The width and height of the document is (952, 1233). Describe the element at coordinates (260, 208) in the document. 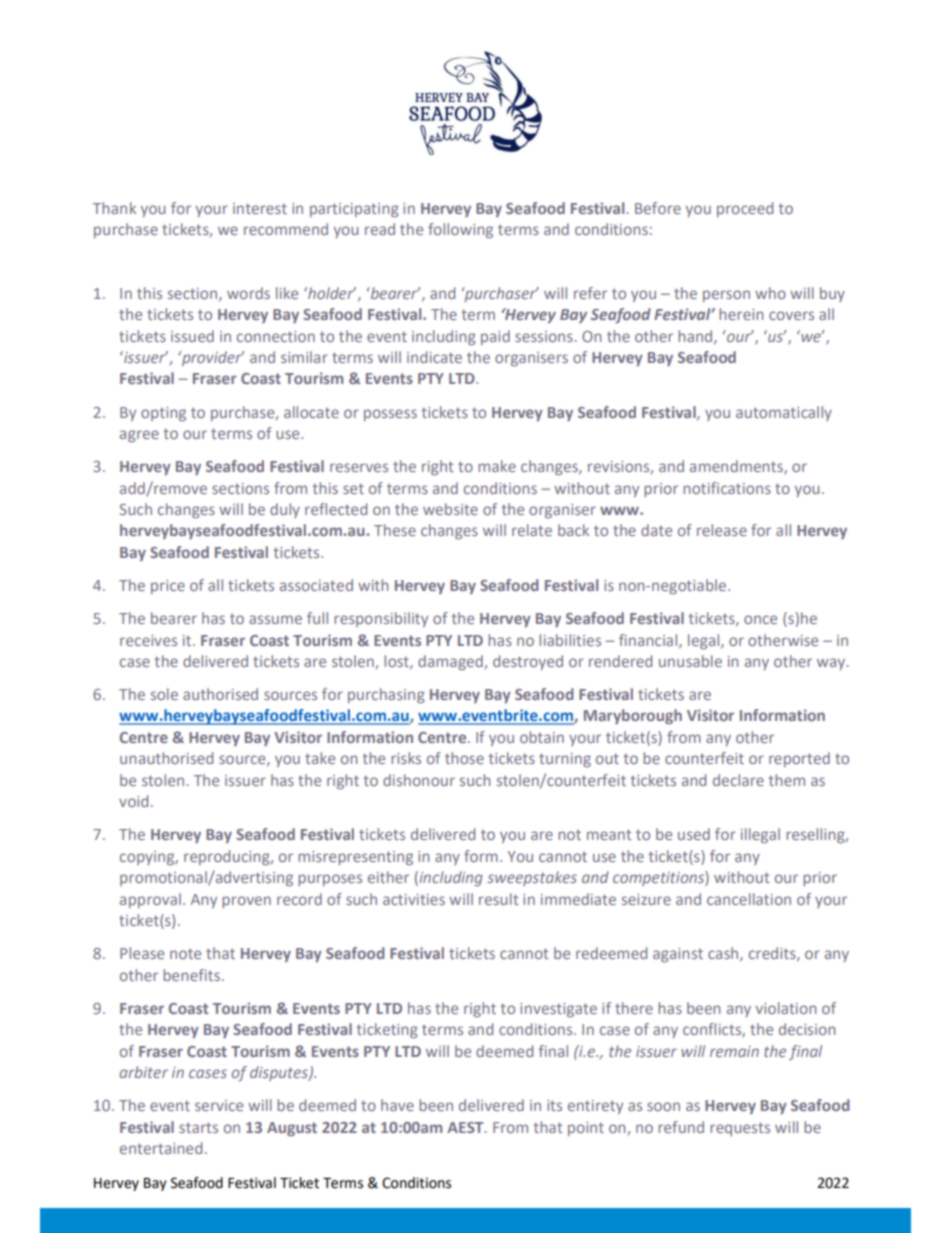

I see `interest` at that location.
